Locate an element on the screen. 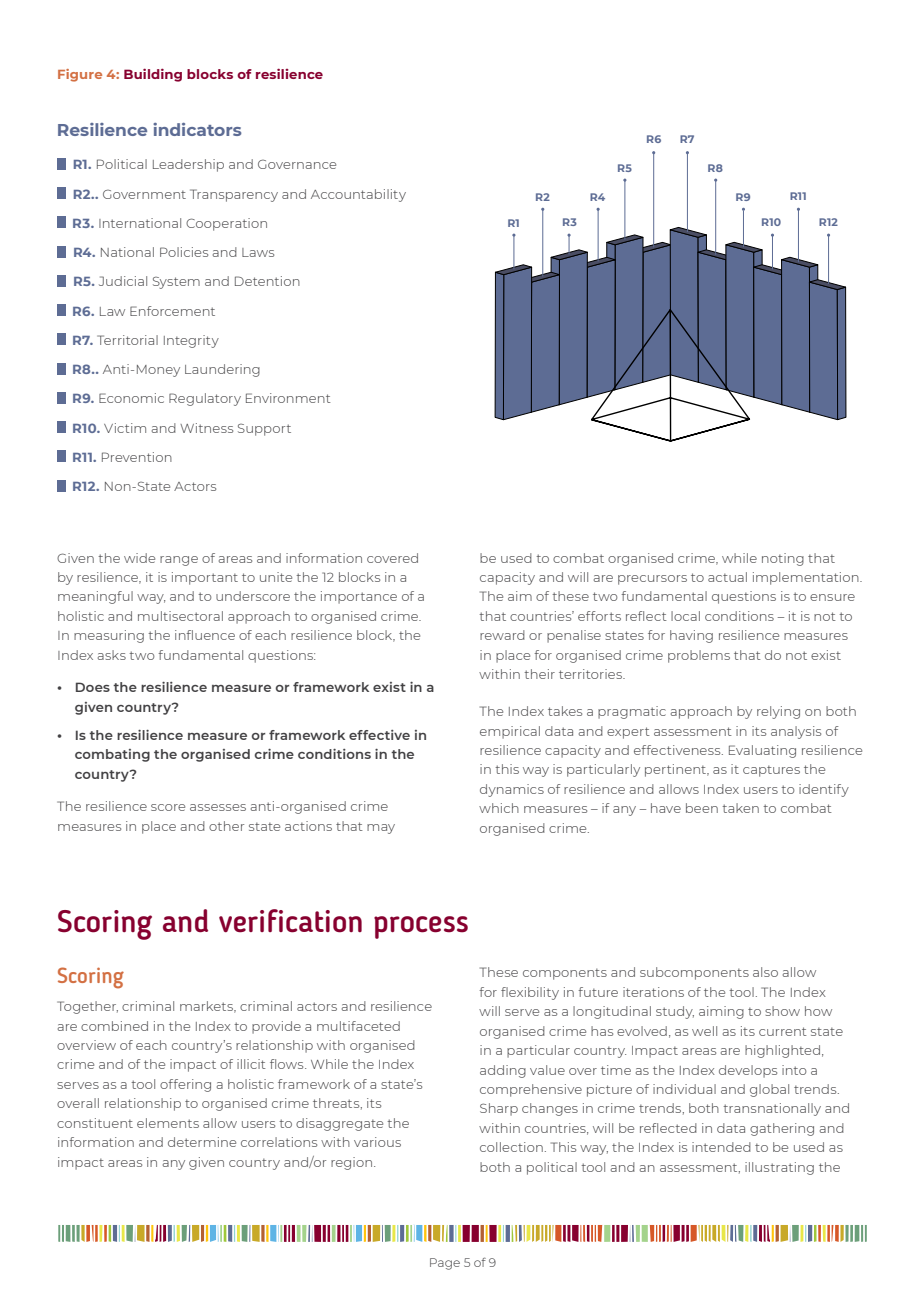  Page is located at coordinates (445, 1264).
